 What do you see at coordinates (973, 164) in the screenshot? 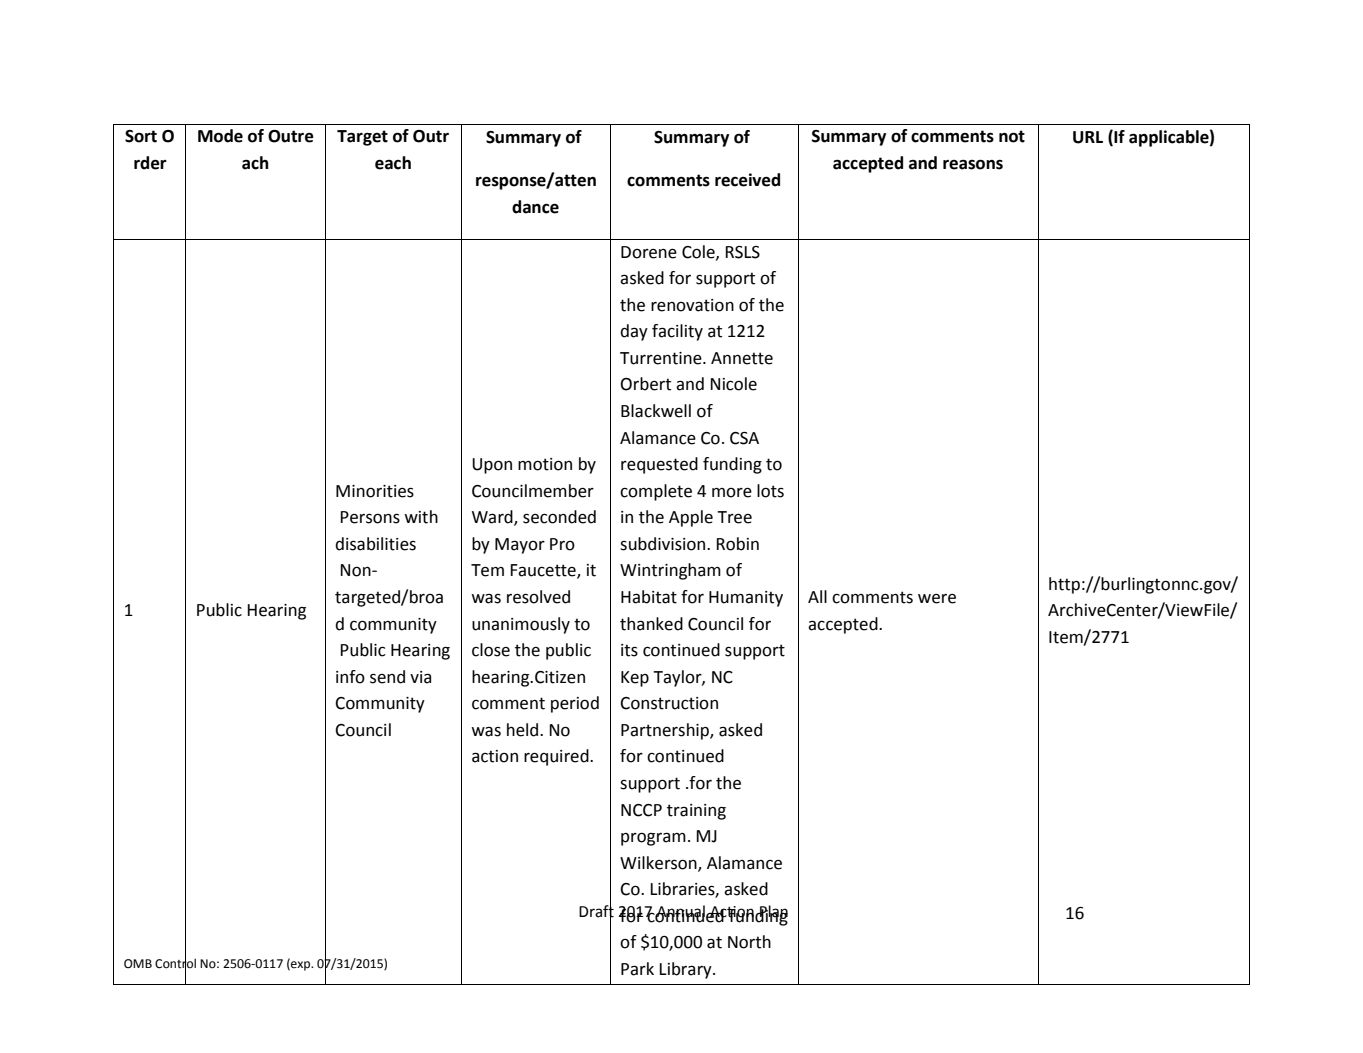
I see `reasons` at bounding box center [973, 164].
